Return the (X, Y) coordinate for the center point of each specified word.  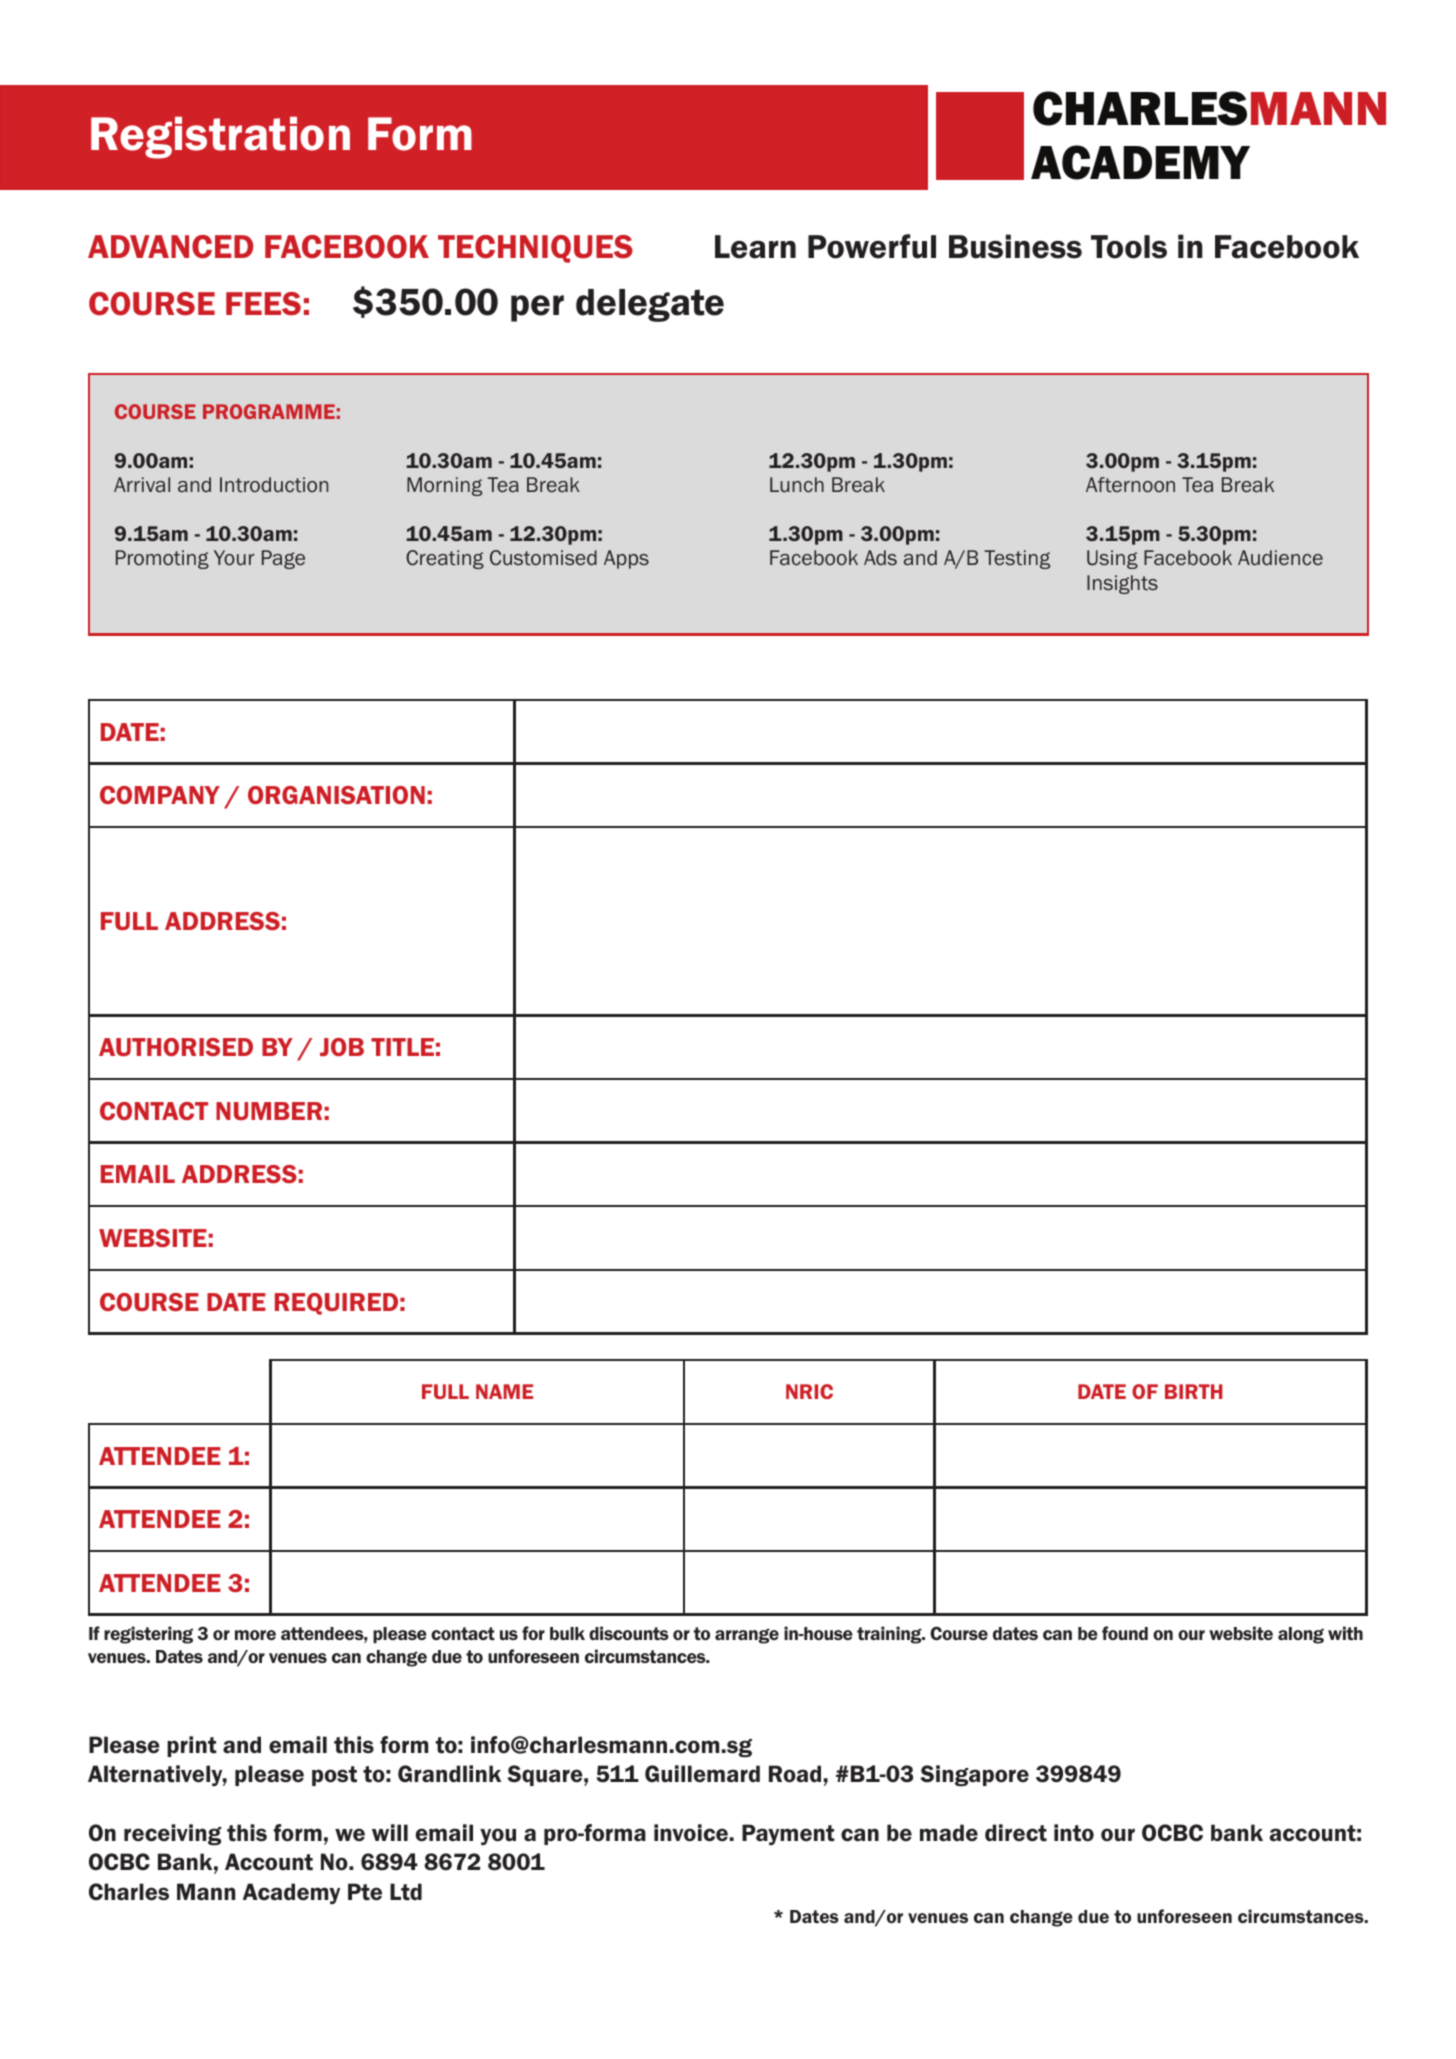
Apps (626, 559)
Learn (755, 247)
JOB (342, 1047)
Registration (220, 138)
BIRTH (1194, 1391)
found (1125, 1633)
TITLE (402, 1047)
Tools (1129, 247)
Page (283, 559)
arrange (747, 1636)
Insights (1122, 584)
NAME (504, 1391)
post (334, 1776)
